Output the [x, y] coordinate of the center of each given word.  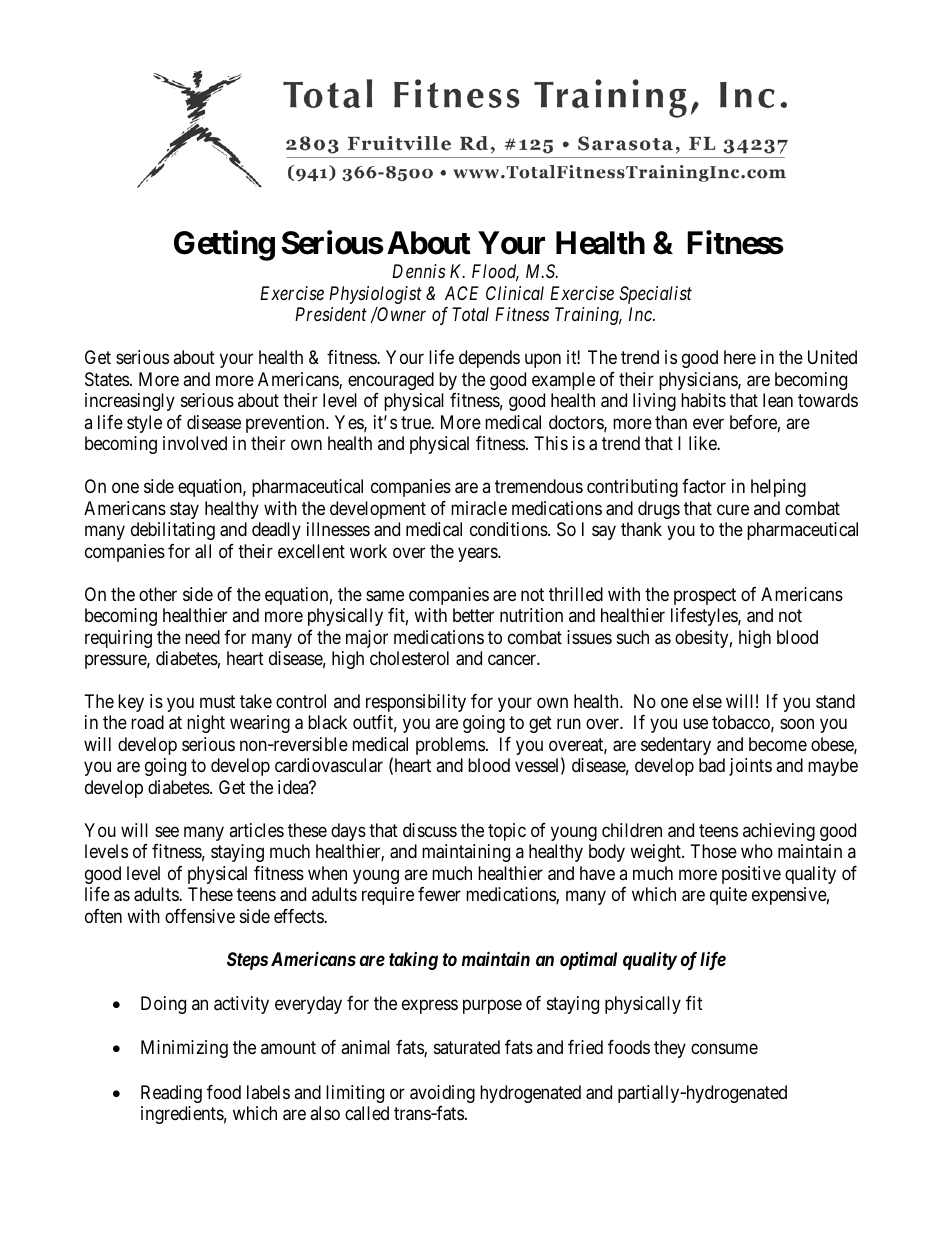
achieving [779, 832]
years [478, 554]
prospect [705, 596]
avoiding [442, 1094]
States [107, 379]
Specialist [655, 295]
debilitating [173, 531]
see [167, 831]
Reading [171, 1094]
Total [470, 314]
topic [507, 832]
